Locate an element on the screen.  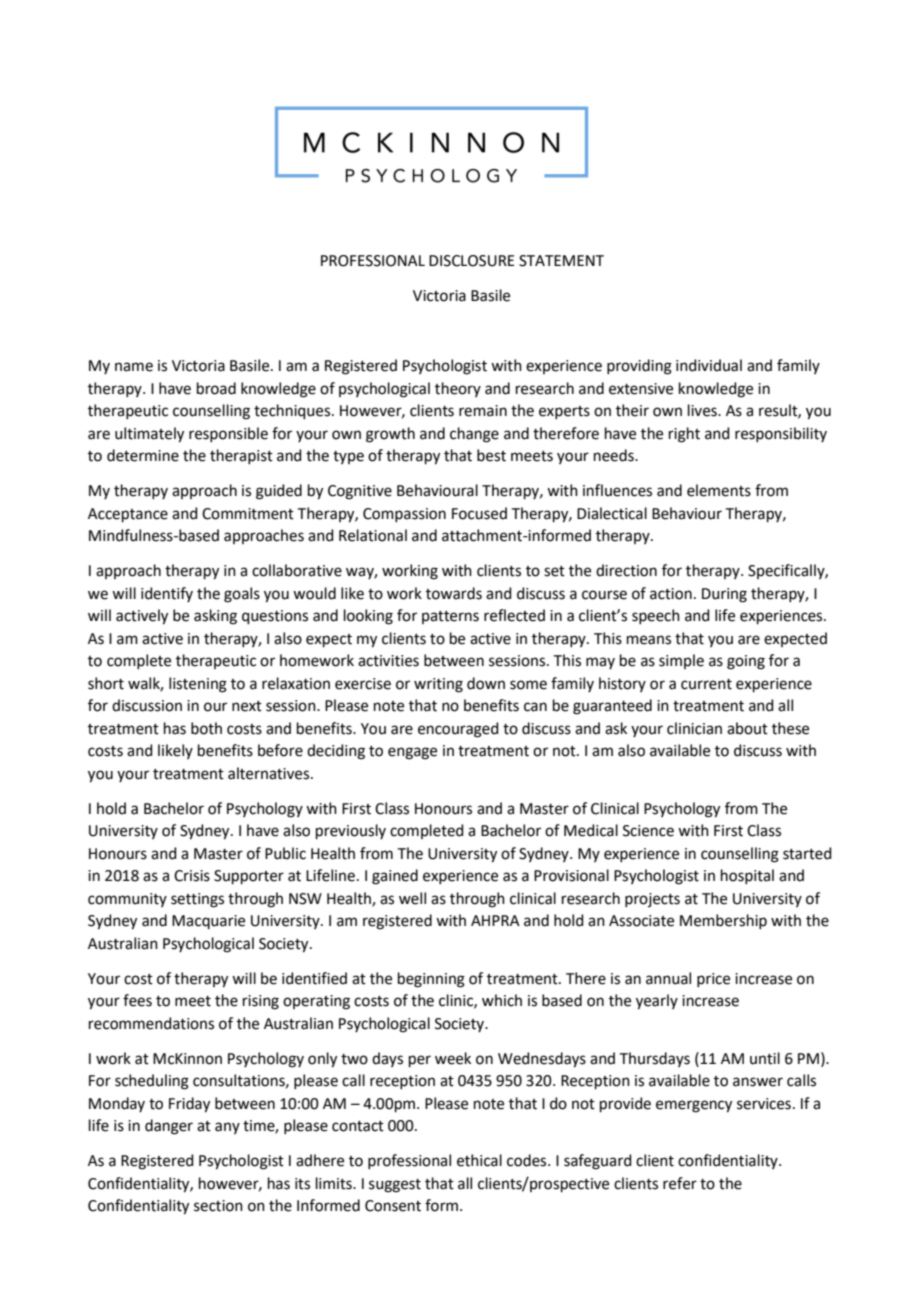
name is located at coordinates (134, 367).
